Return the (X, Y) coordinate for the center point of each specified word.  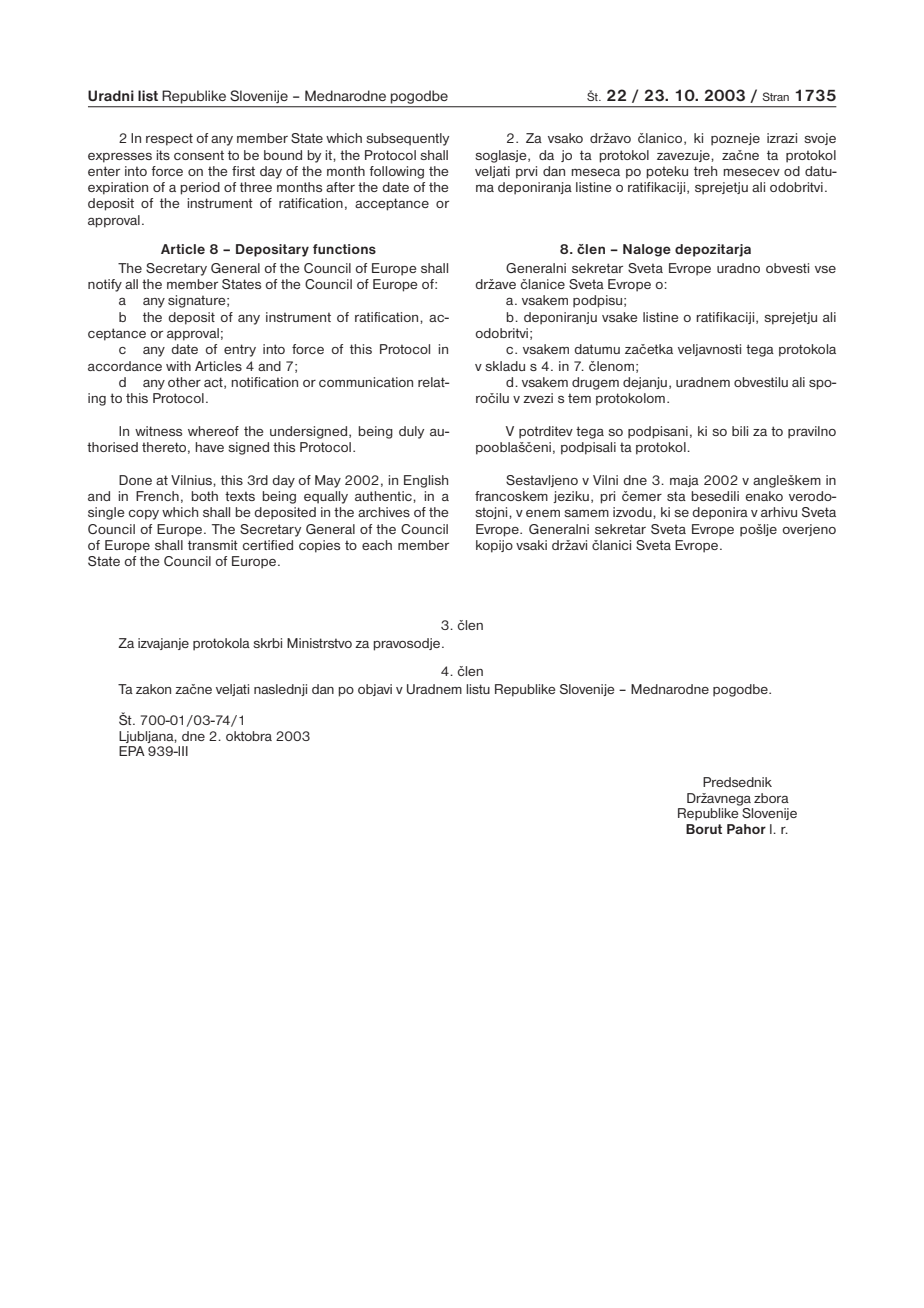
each (377, 545)
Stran (775, 96)
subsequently (407, 139)
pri (607, 497)
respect (169, 139)
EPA (132, 751)
